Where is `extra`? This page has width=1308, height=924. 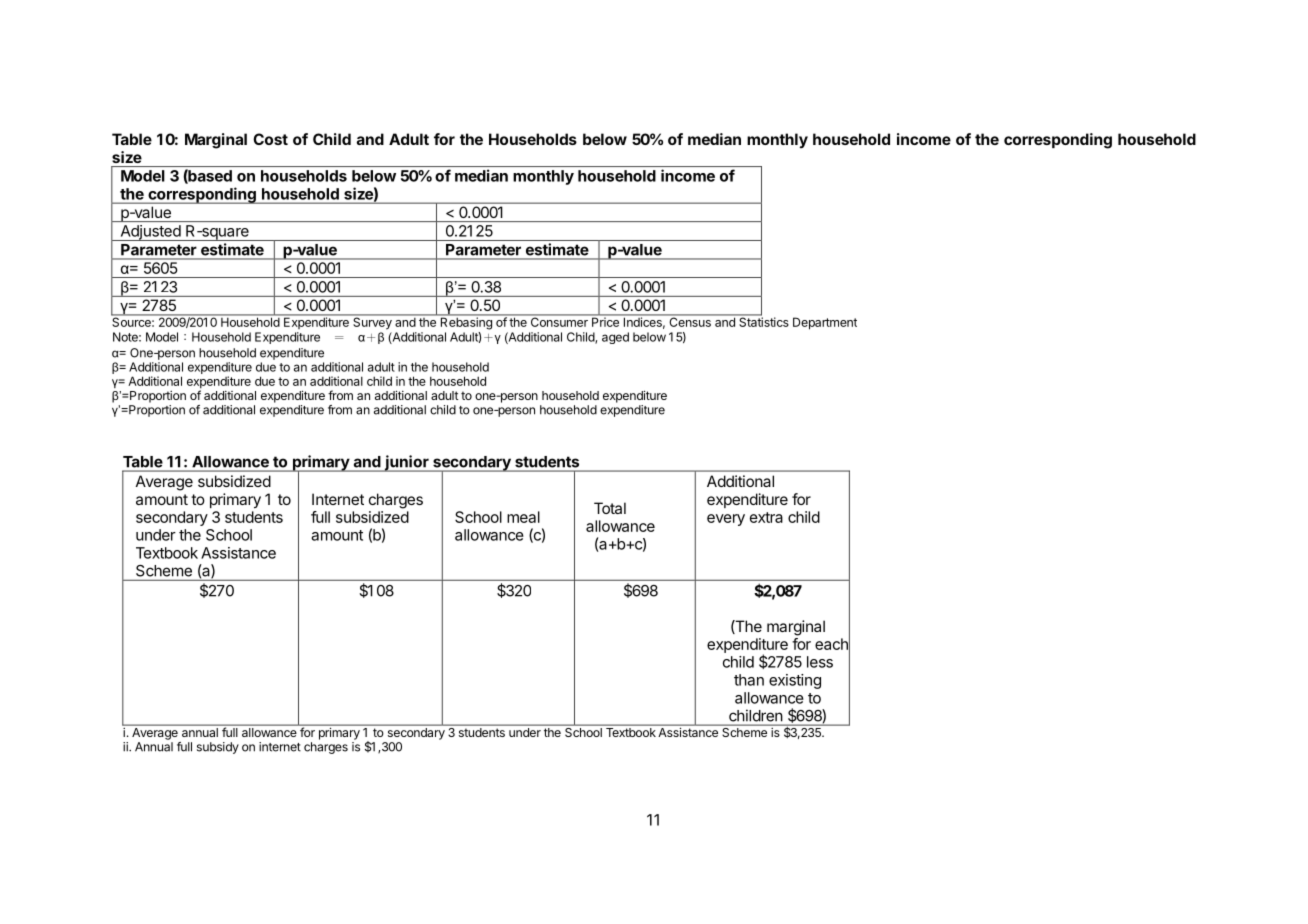
extra is located at coordinates (766, 517).
